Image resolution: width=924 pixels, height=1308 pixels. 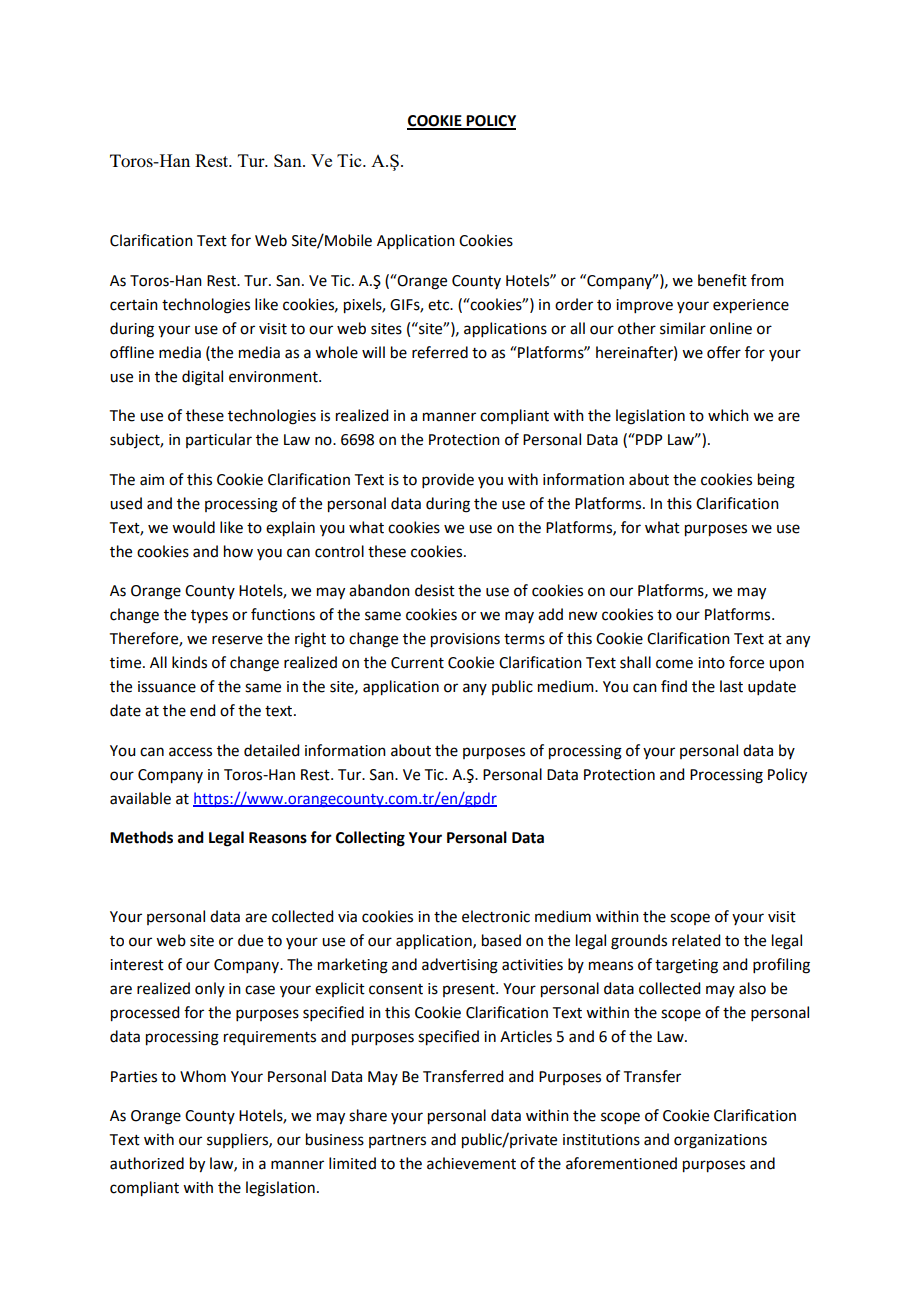 What do you see at coordinates (134, 305) in the image?
I see `certain` at bounding box center [134, 305].
